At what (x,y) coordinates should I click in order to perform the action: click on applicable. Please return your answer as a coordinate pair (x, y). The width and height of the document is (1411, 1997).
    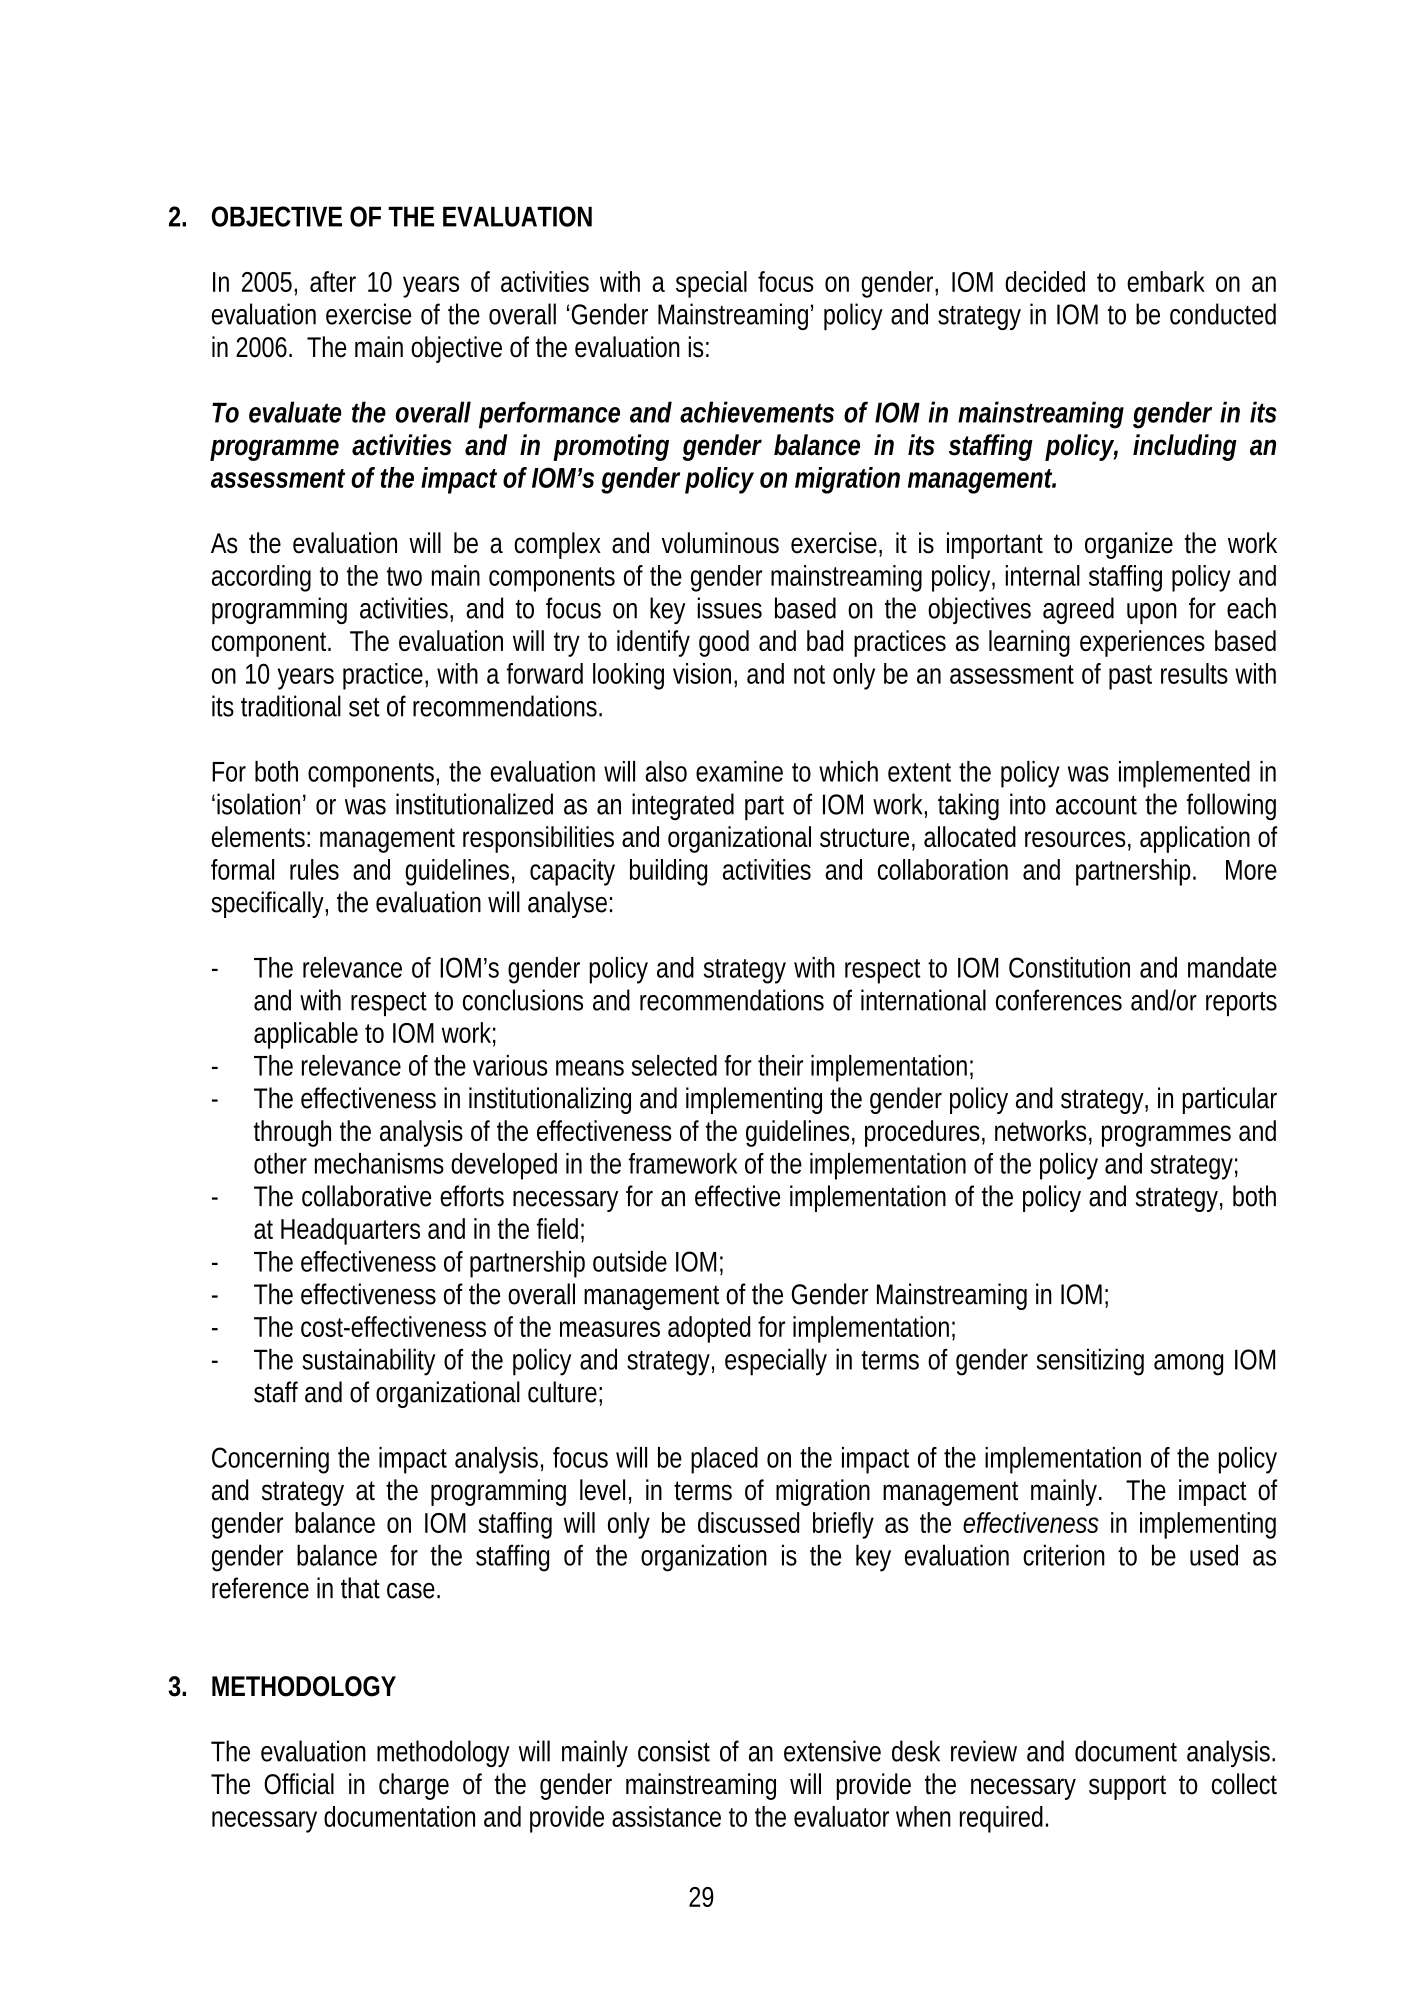
    Looking at the image, I should click on (306, 1035).
